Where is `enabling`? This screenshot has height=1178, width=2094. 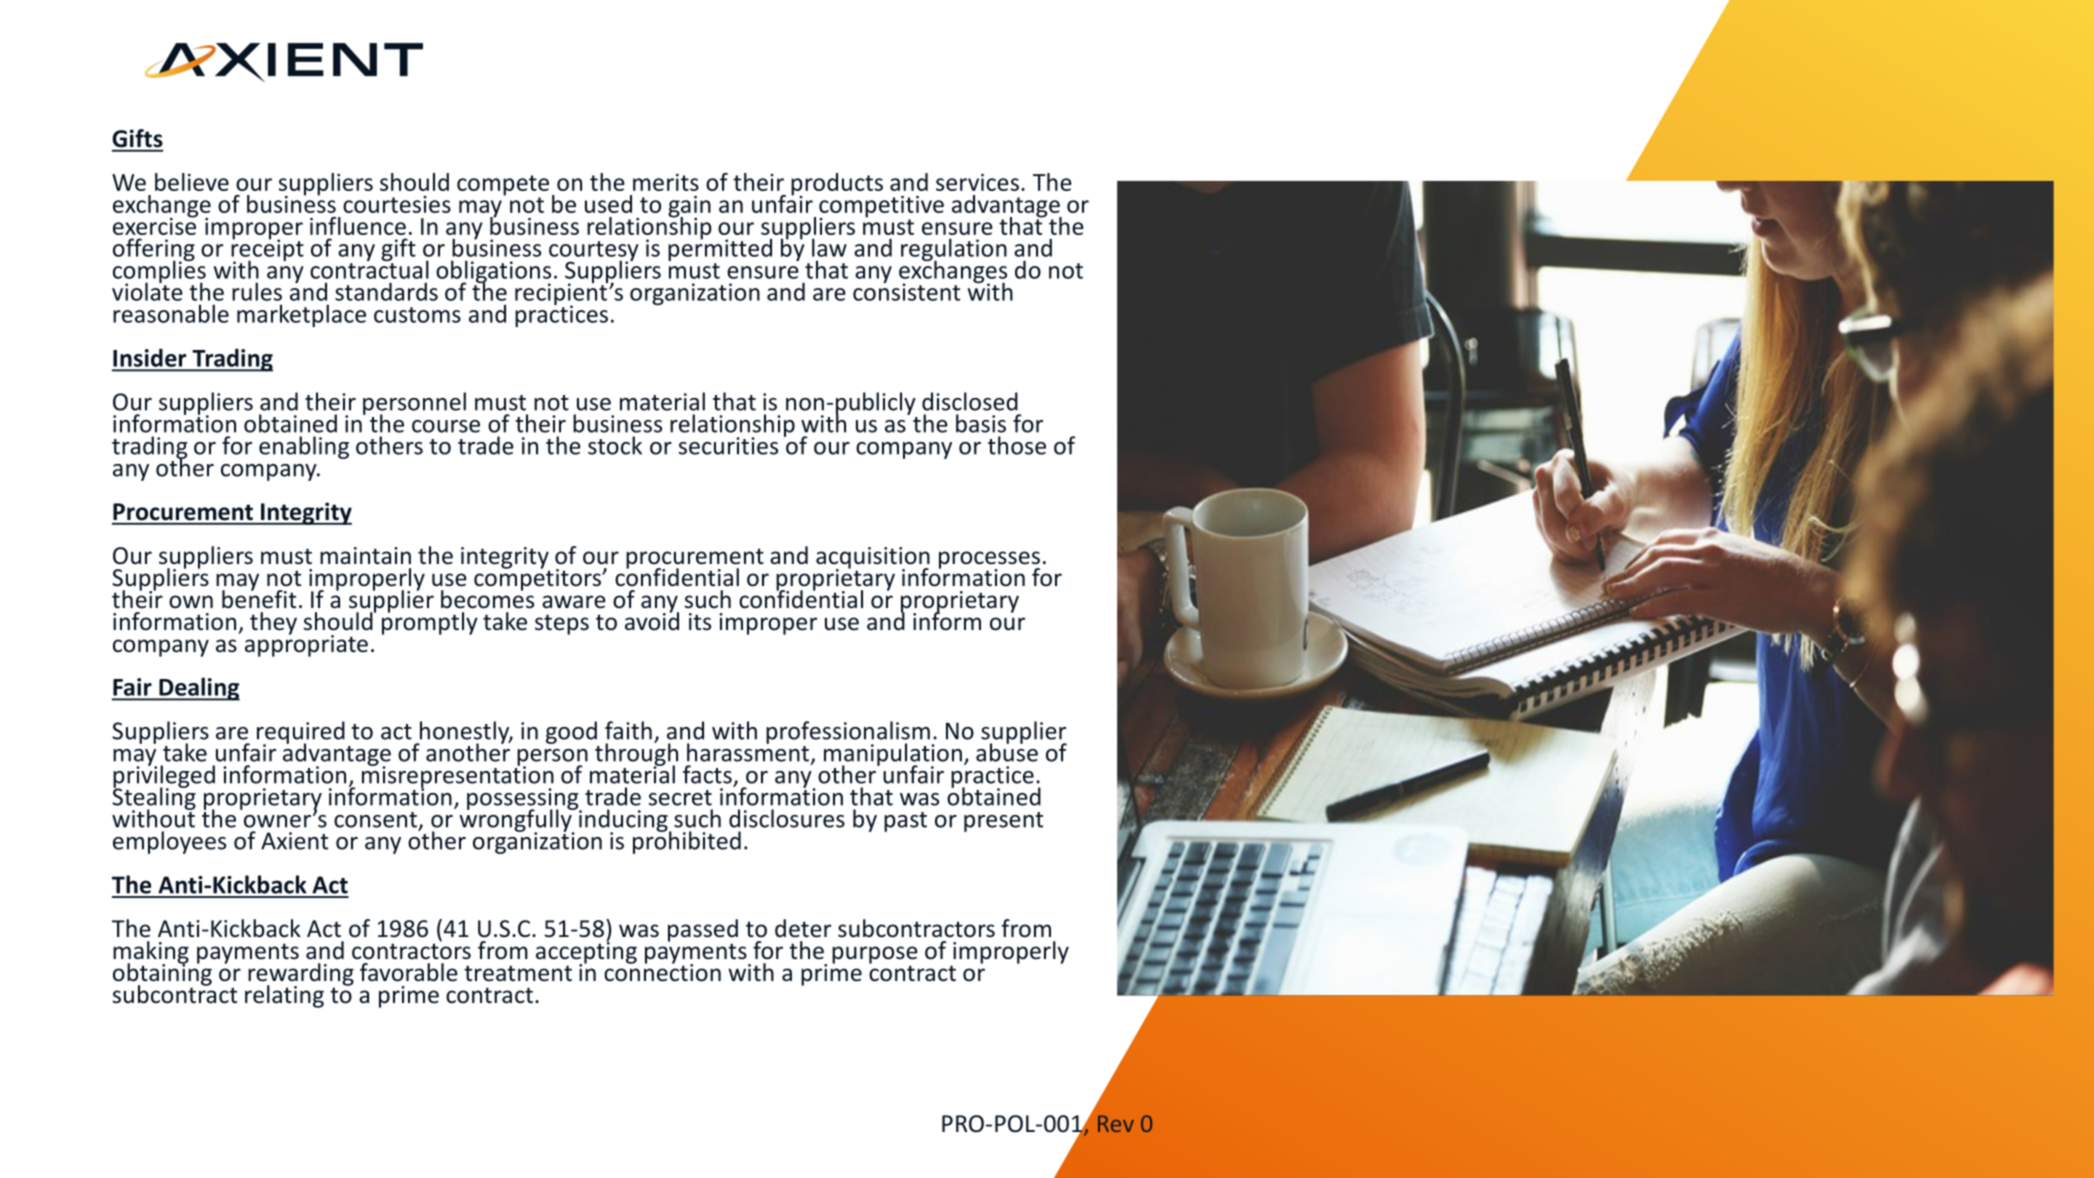 enabling is located at coordinates (304, 447).
